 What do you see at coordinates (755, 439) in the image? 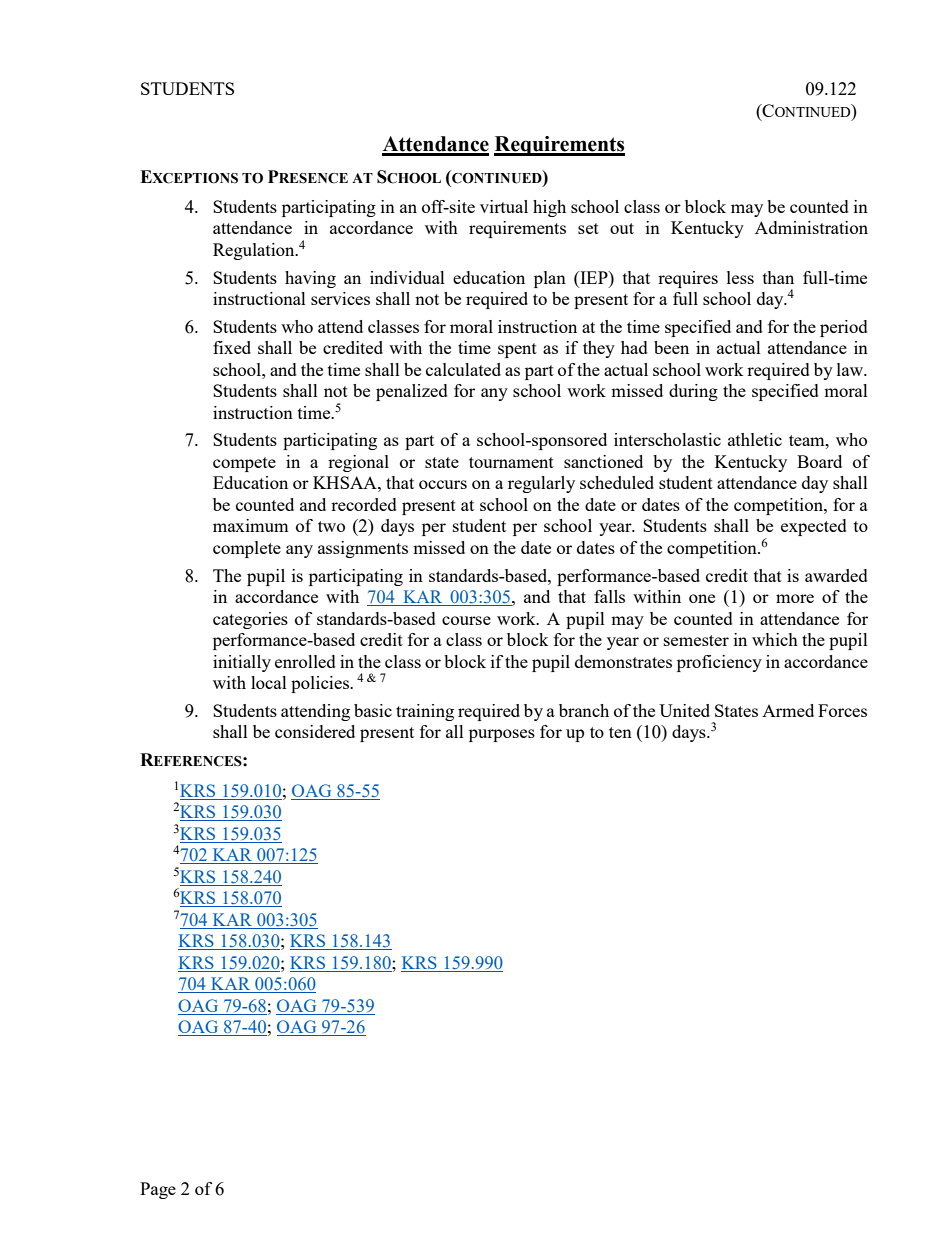
I see `athletic` at bounding box center [755, 439].
